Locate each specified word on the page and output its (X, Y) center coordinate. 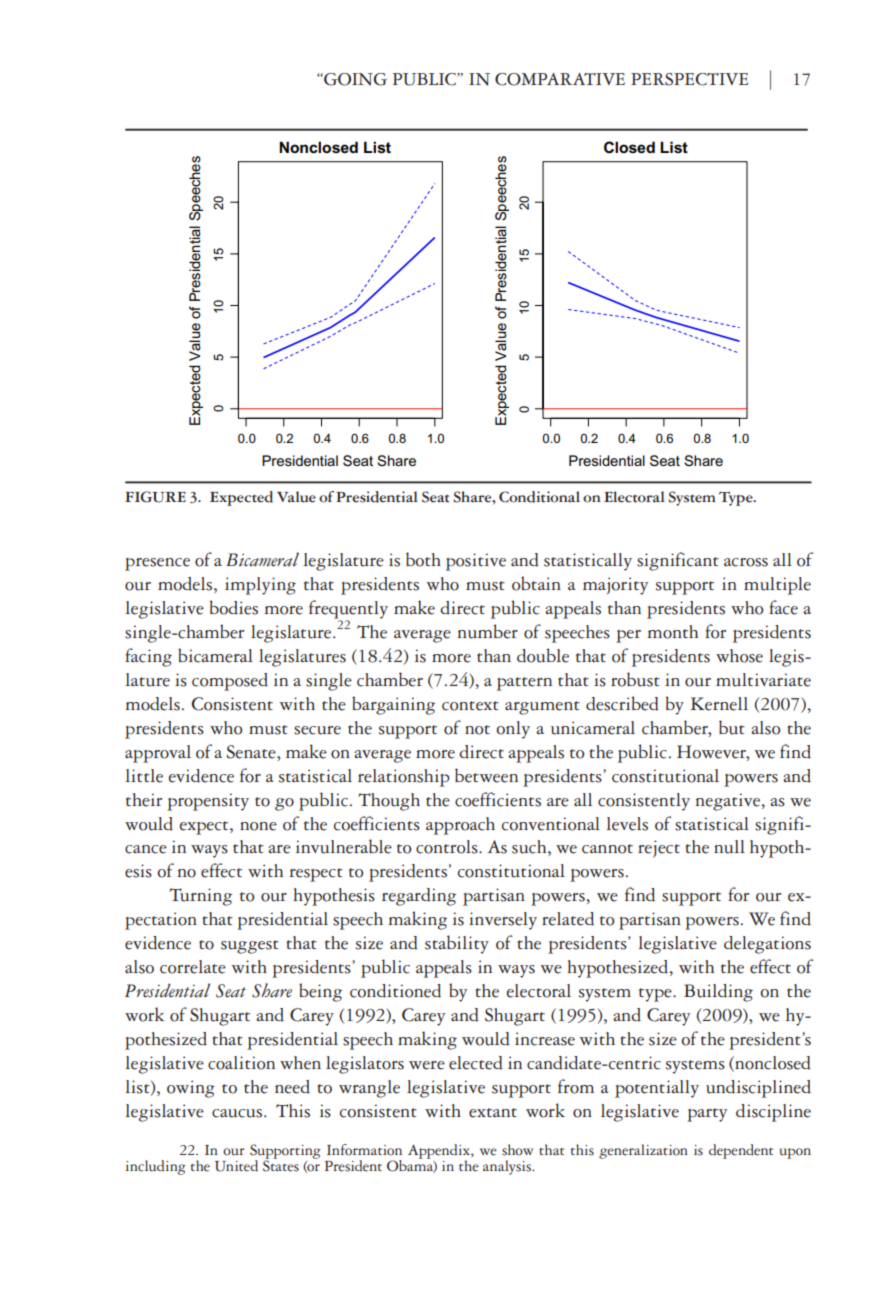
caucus (238, 1113)
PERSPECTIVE (689, 79)
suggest (250, 947)
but (732, 727)
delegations (767, 945)
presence (157, 564)
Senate (252, 752)
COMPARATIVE (560, 79)
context (470, 706)
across (746, 562)
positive (476, 562)
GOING (354, 79)
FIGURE (155, 497)
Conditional (539, 497)
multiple (777, 586)
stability (457, 944)
